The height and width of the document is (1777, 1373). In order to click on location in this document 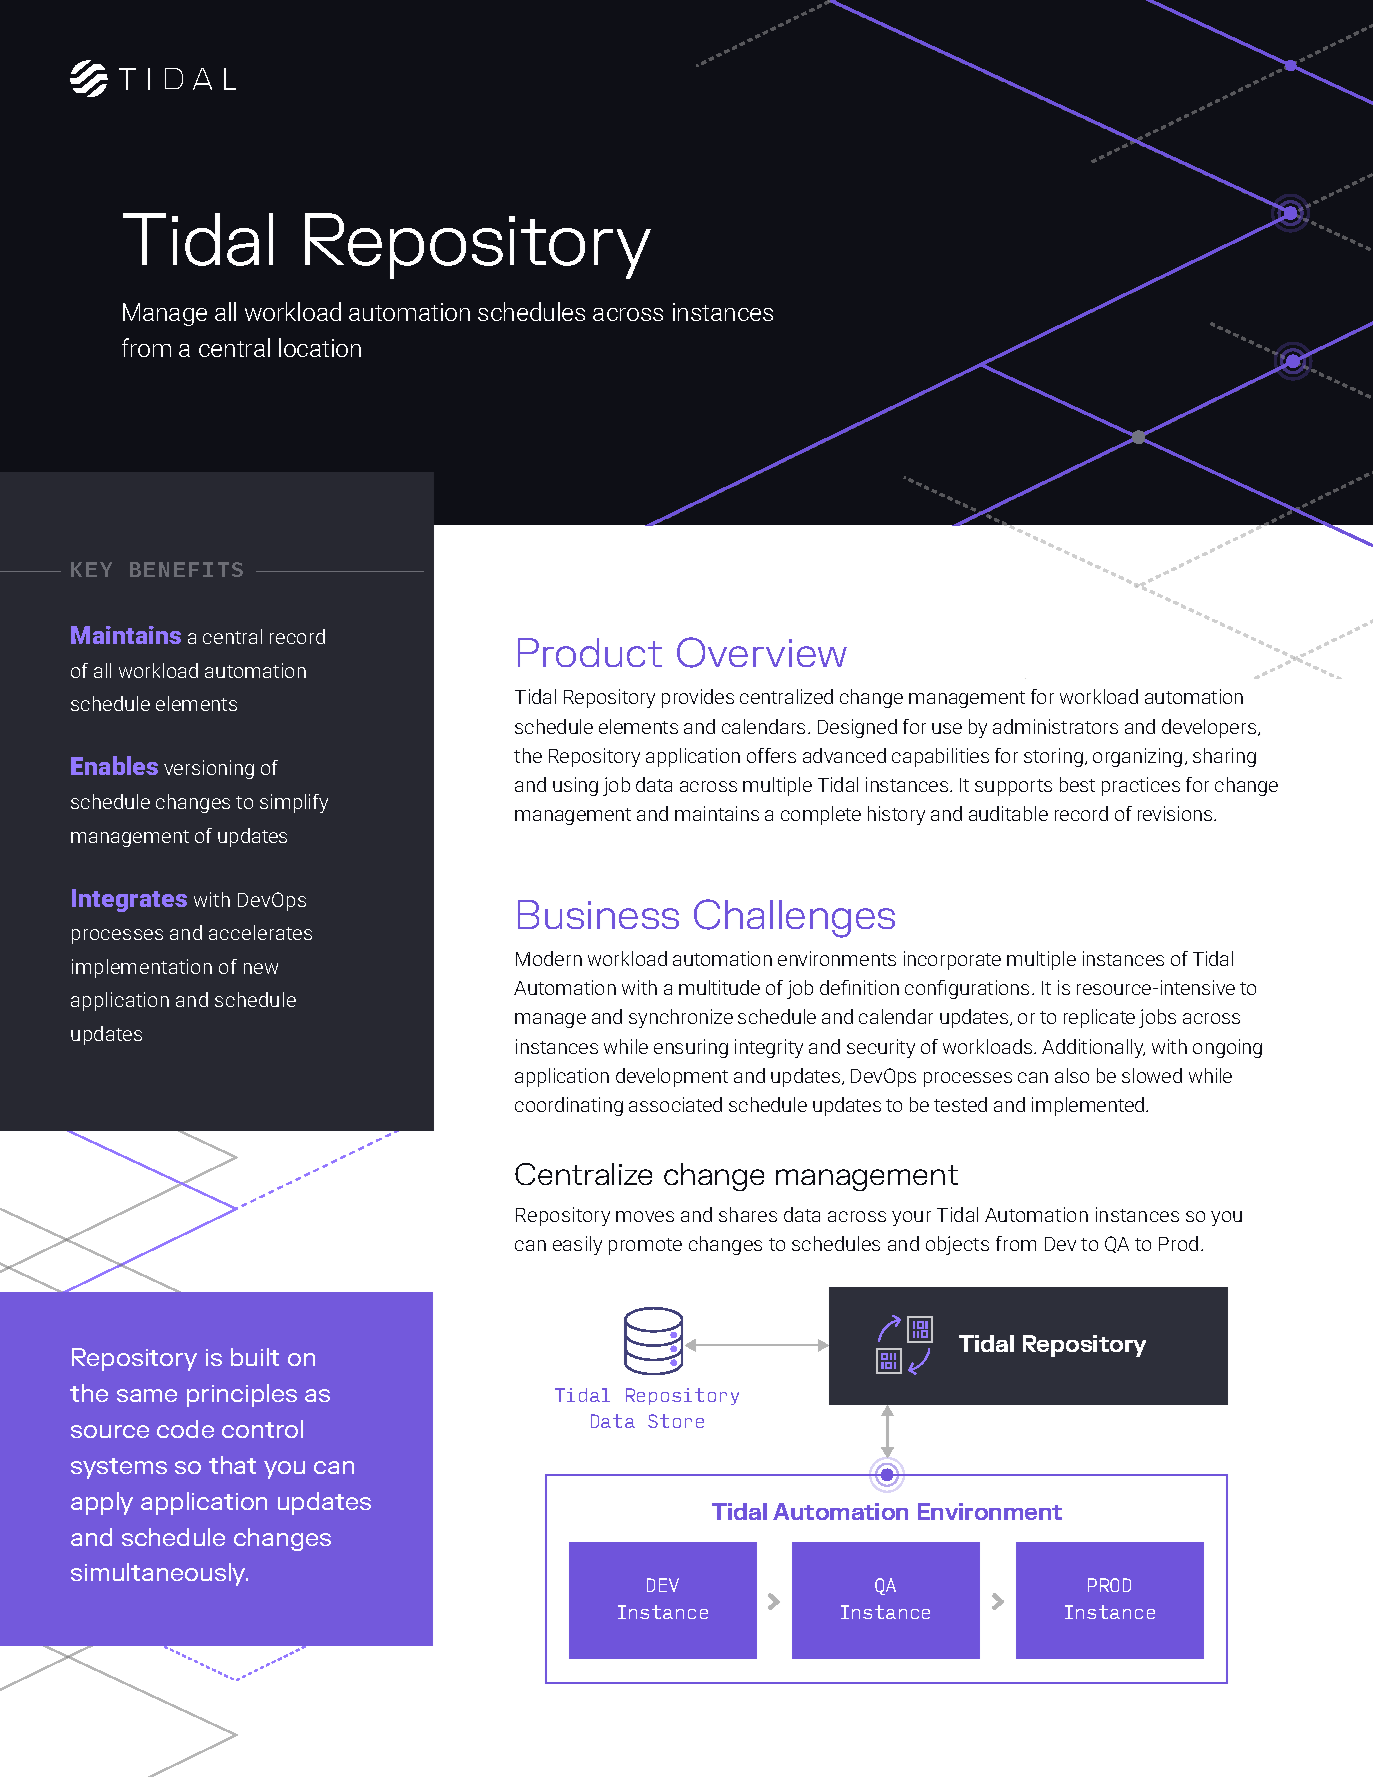, I will do `click(320, 347)`.
